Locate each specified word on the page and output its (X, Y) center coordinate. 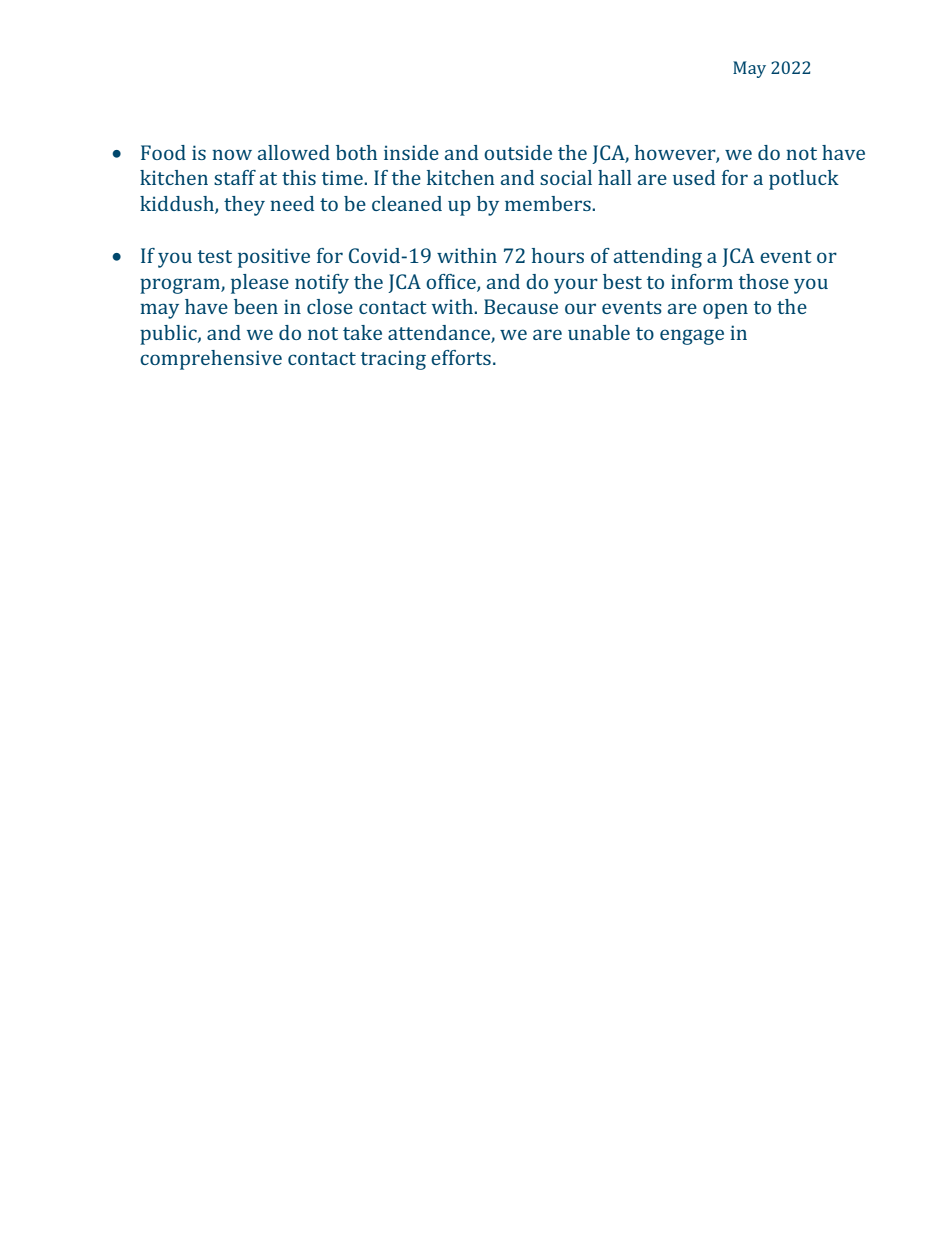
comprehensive (211, 360)
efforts (461, 357)
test (215, 256)
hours (558, 255)
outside (518, 152)
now (232, 154)
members (549, 203)
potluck (804, 180)
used (694, 177)
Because (521, 306)
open (725, 311)
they (244, 206)
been (256, 306)
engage (692, 337)
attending (658, 258)
